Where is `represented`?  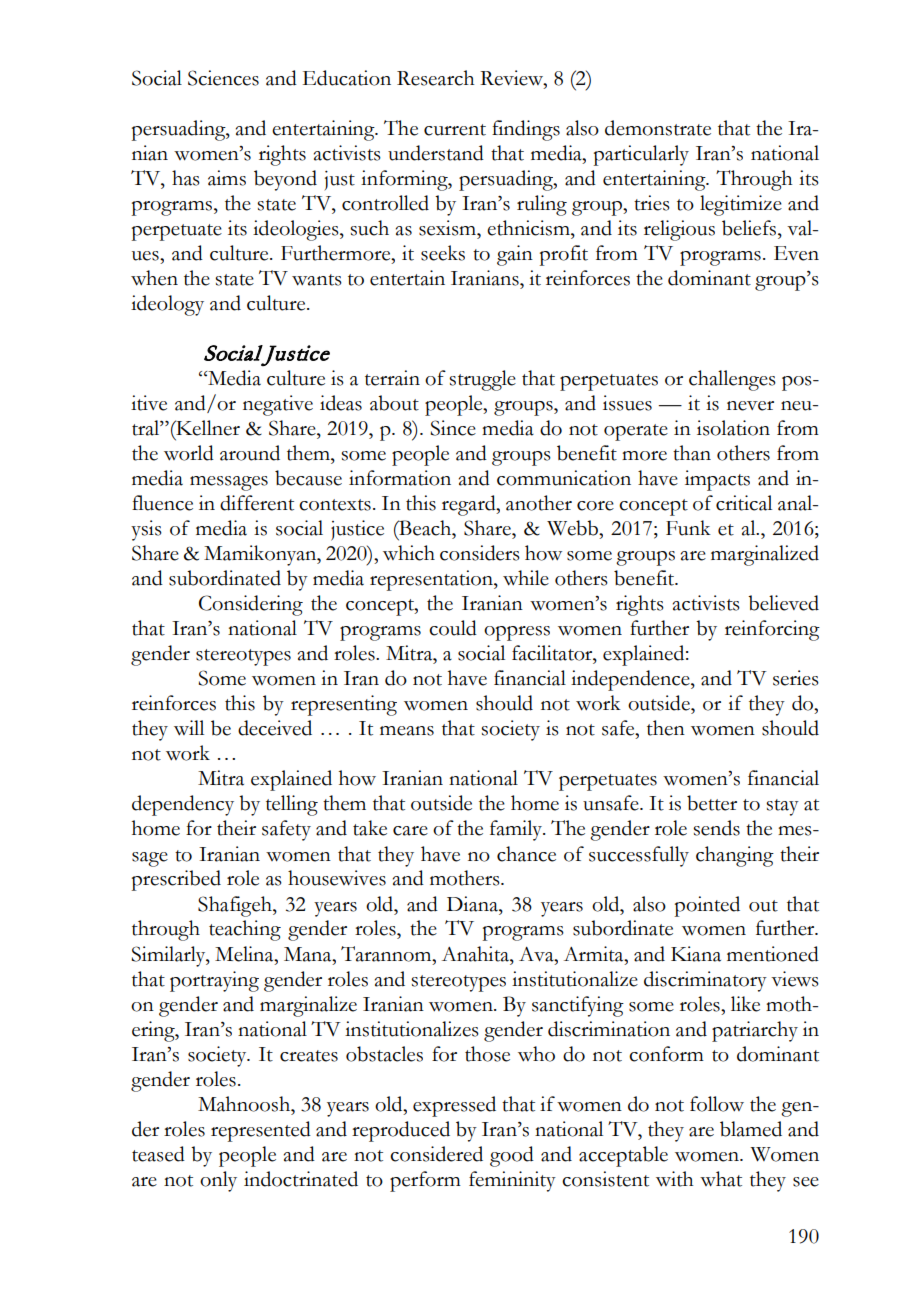
represented is located at coordinates (261, 1131).
